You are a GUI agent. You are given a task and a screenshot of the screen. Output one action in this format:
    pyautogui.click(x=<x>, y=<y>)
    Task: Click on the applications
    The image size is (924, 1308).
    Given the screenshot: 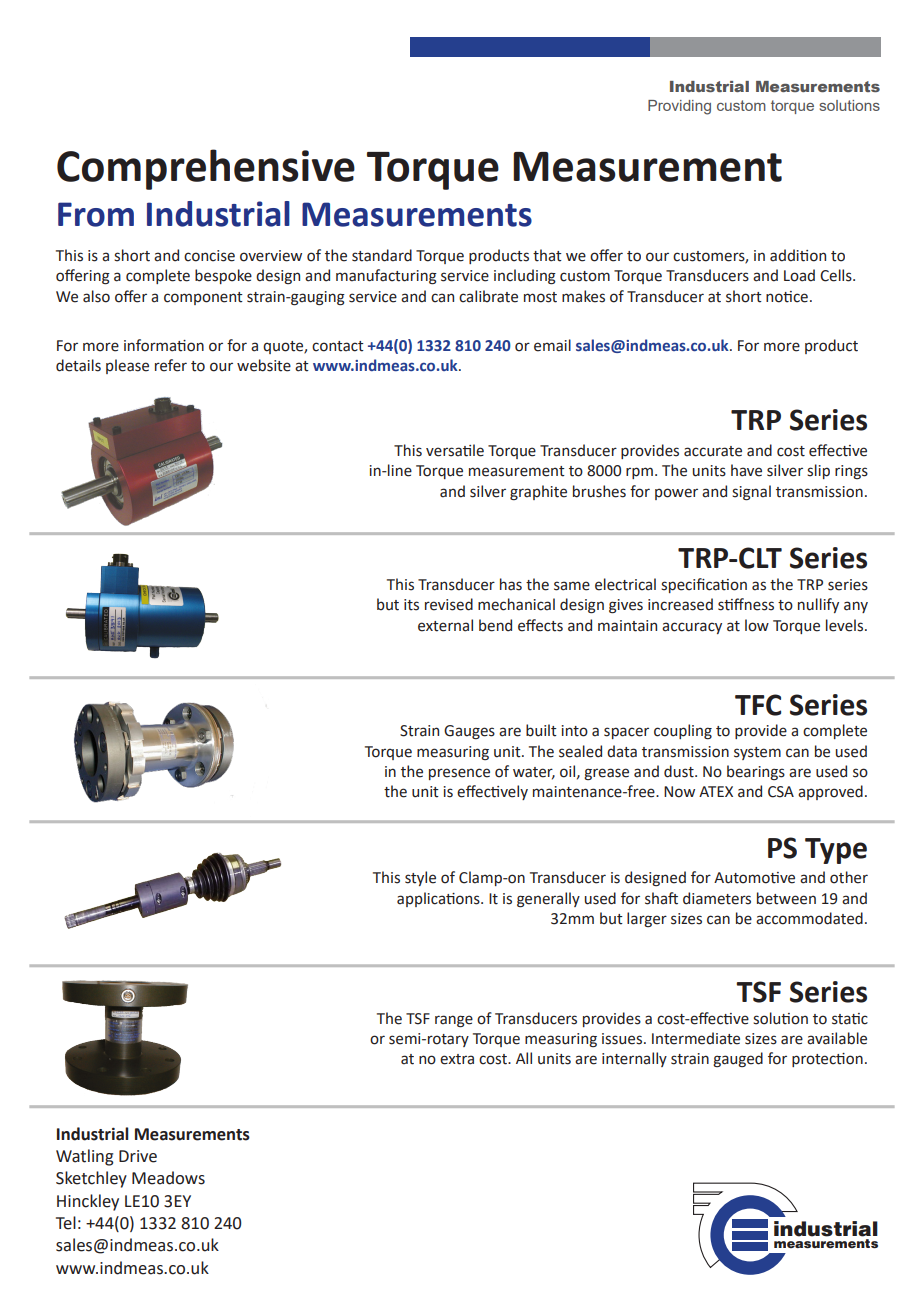 What is the action you would take?
    pyautogui.click(x=439, y=899)
